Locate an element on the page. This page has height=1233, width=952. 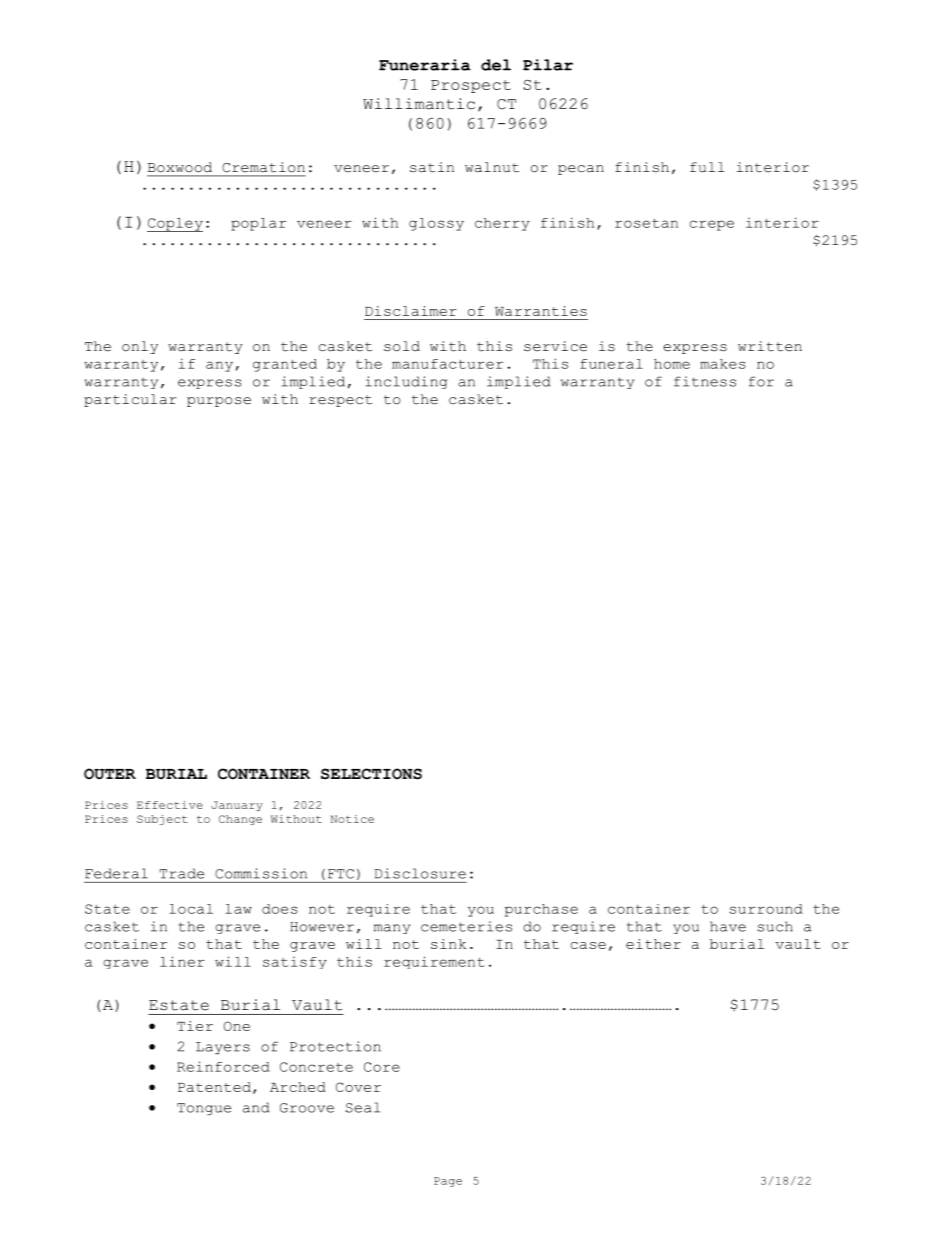
Prospect is located at coordinates (471, 86).
